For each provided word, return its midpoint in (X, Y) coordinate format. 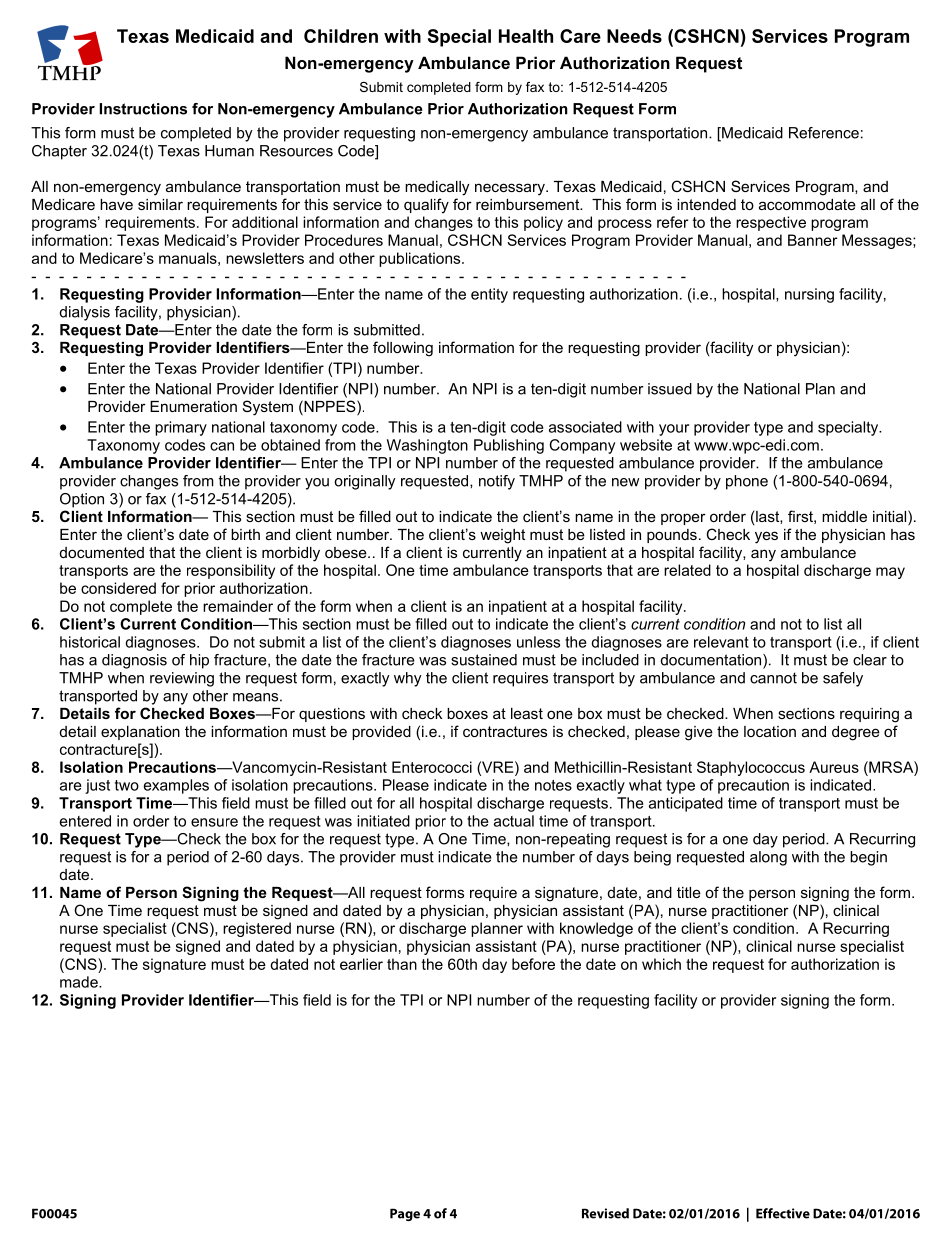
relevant (721, 642)
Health (526, 36)
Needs (634, 36)
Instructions (143, 109)
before (533, 964)
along (768, 858)
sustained (484, 660)
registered (257, 929)
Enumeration (193, 406)
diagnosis (134, 661)
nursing (809, 295)
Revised (605, 1213)
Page (405, 1214)
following (403, 349)
